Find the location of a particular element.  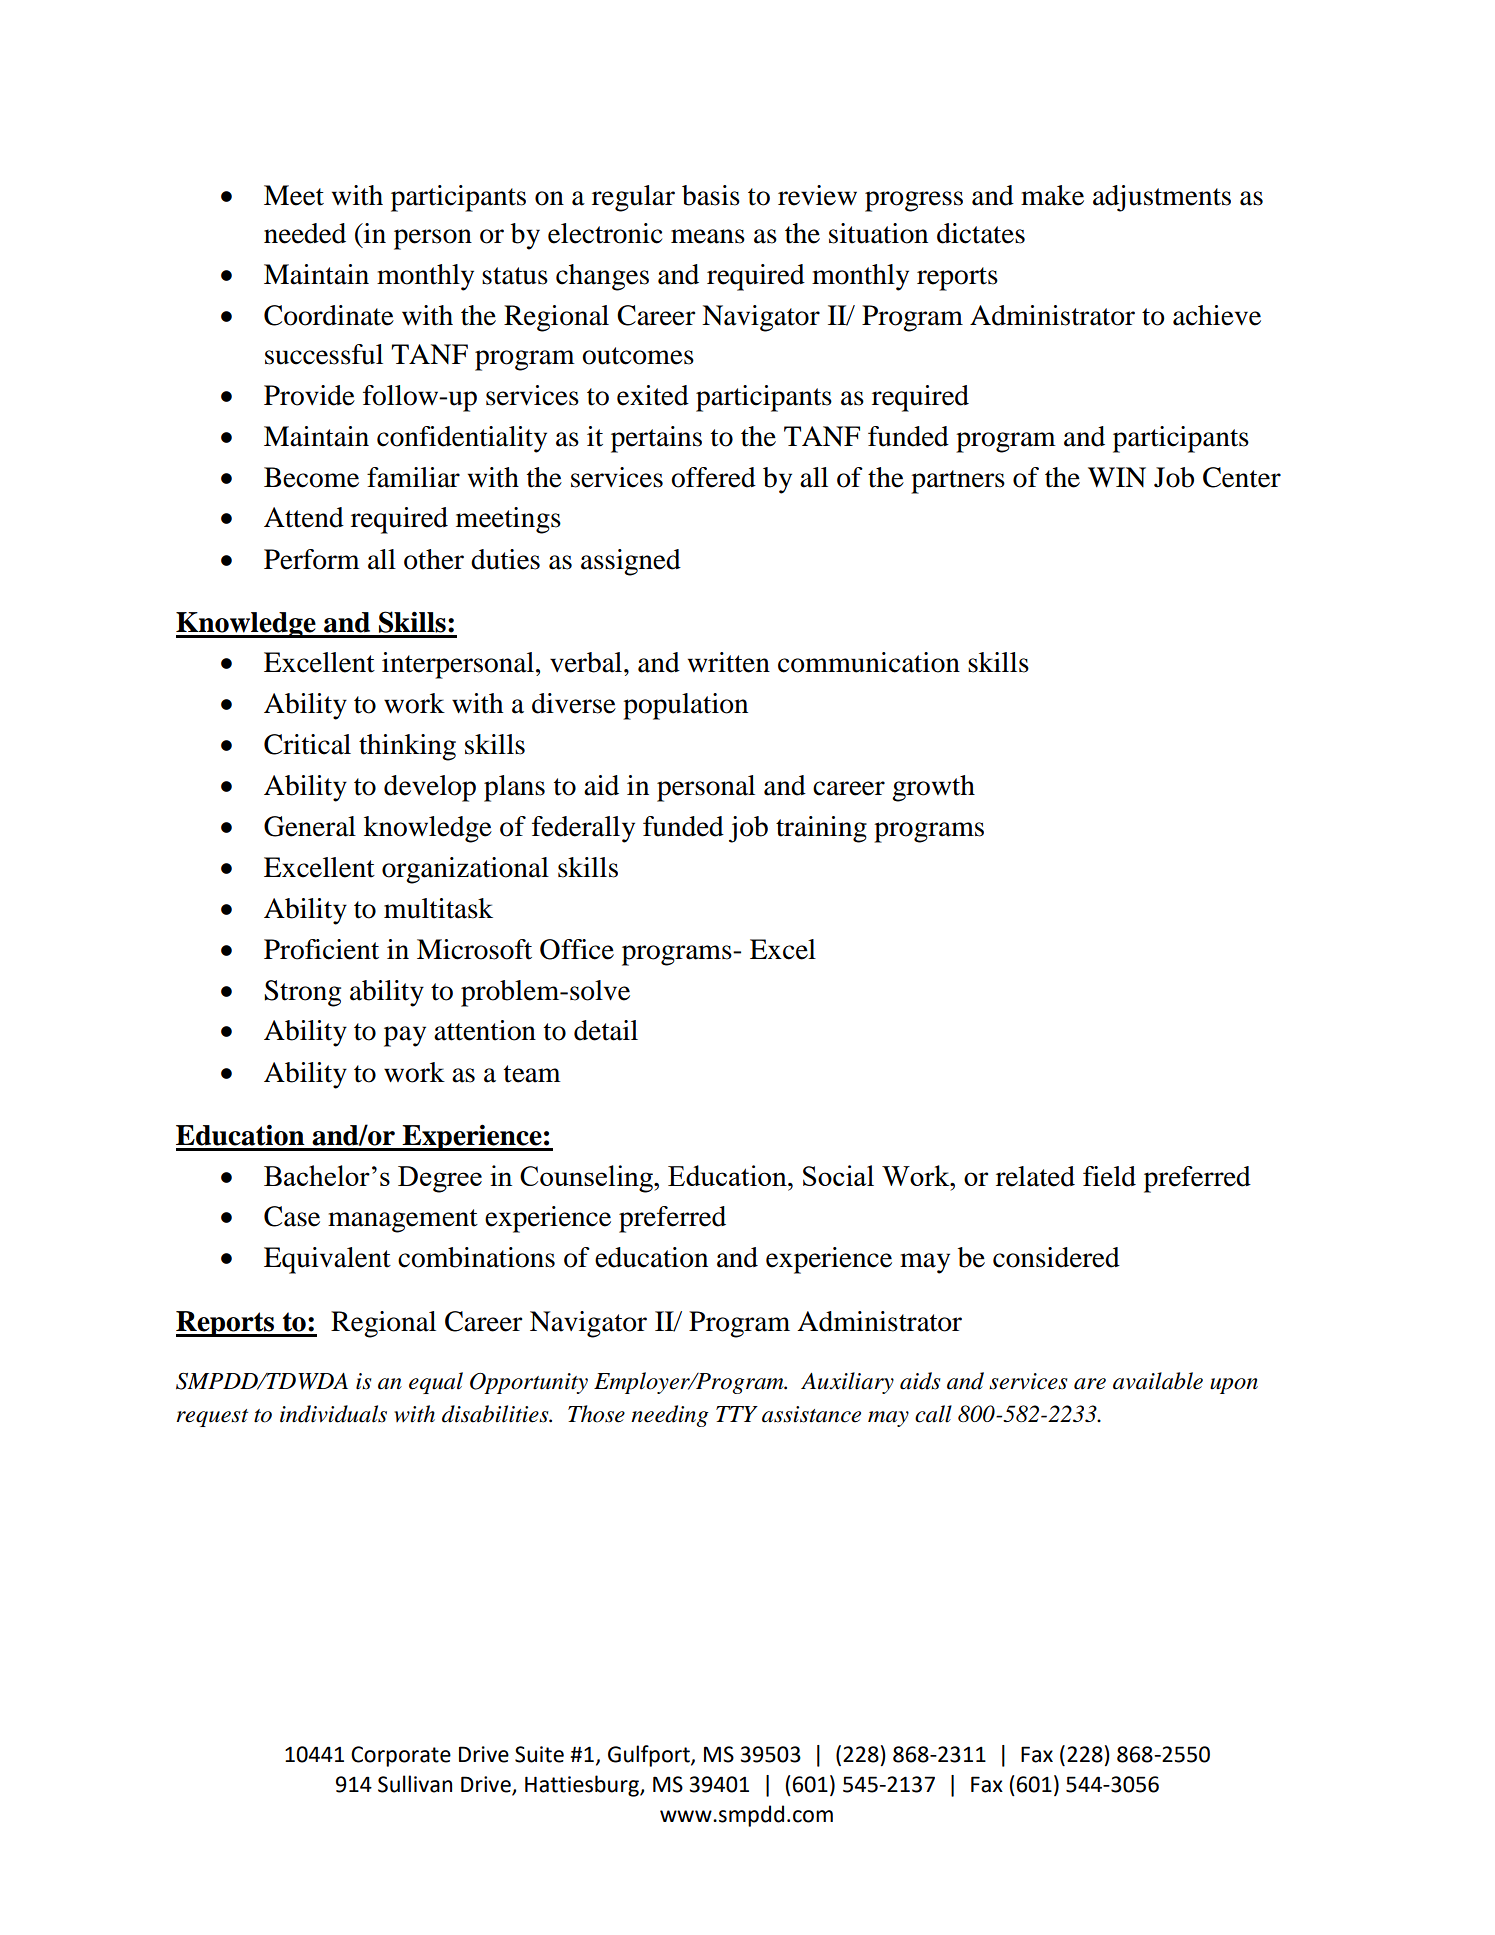

adjustments is located at coordinates (1162, 198).
